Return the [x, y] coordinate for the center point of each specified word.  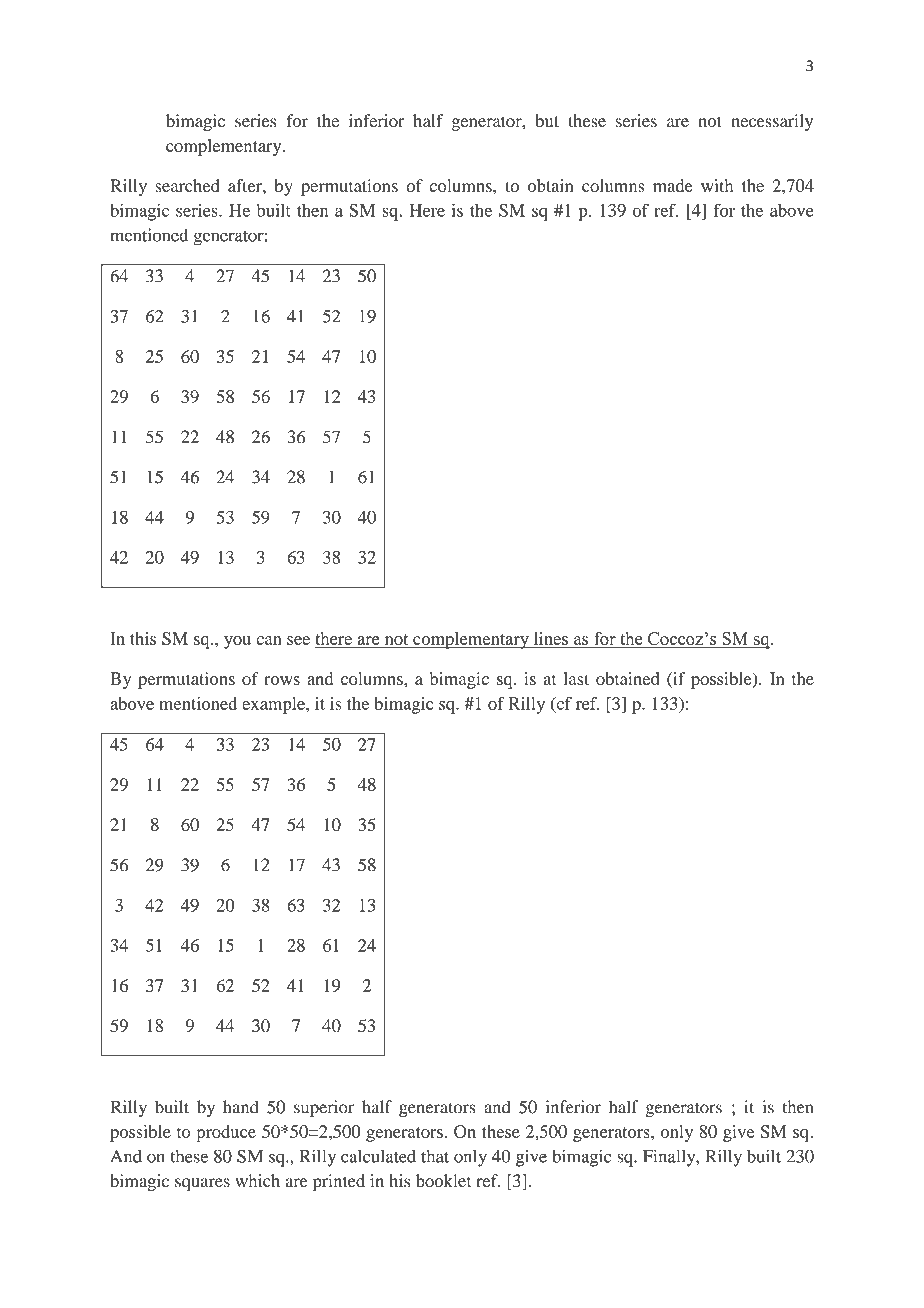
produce [226, 1133]
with [717, 185]
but [547, 121]
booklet [444, 1181]
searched [187, 185]
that [435, 1156]
